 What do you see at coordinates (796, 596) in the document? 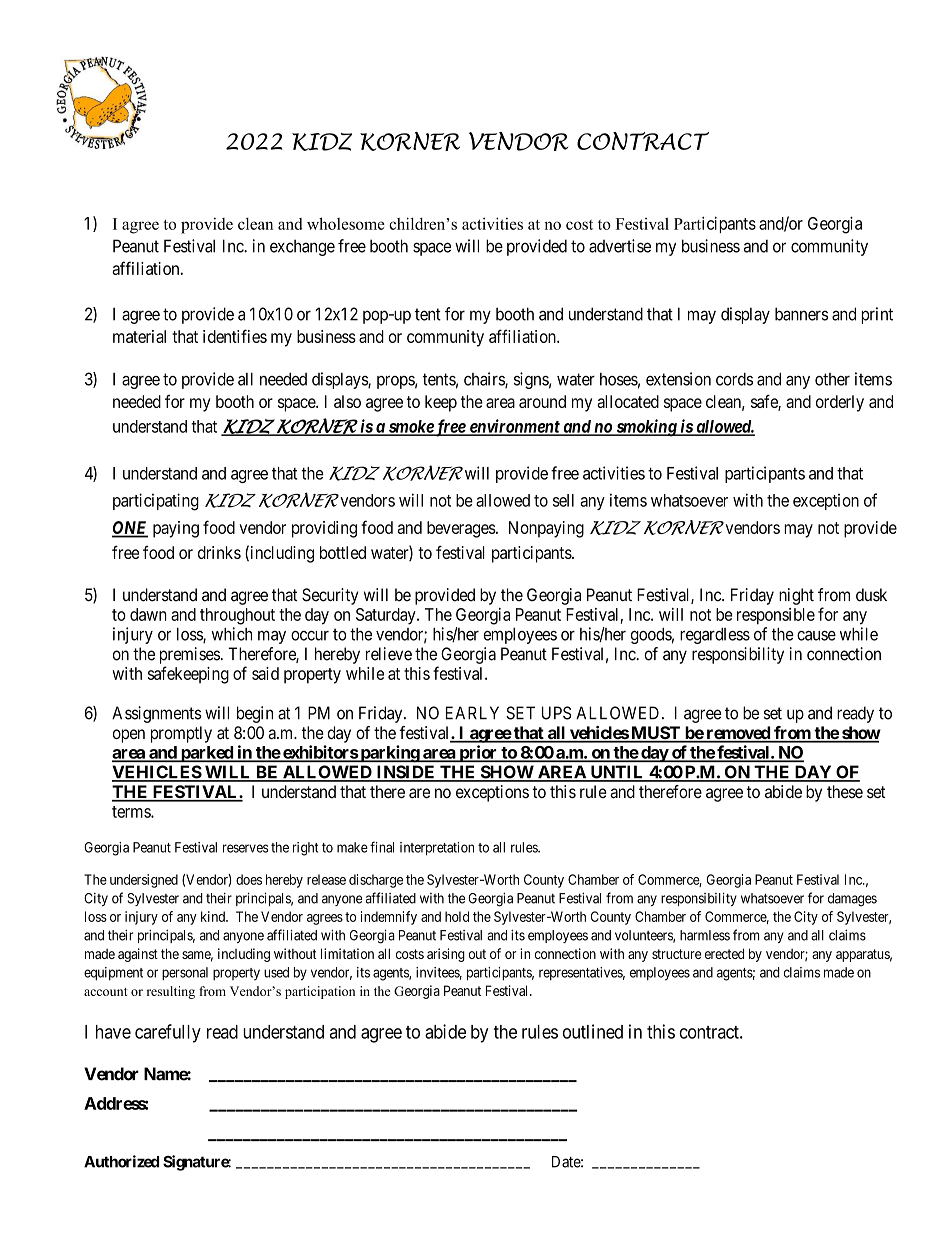
I see `night` at bounding box center [796, 596].
